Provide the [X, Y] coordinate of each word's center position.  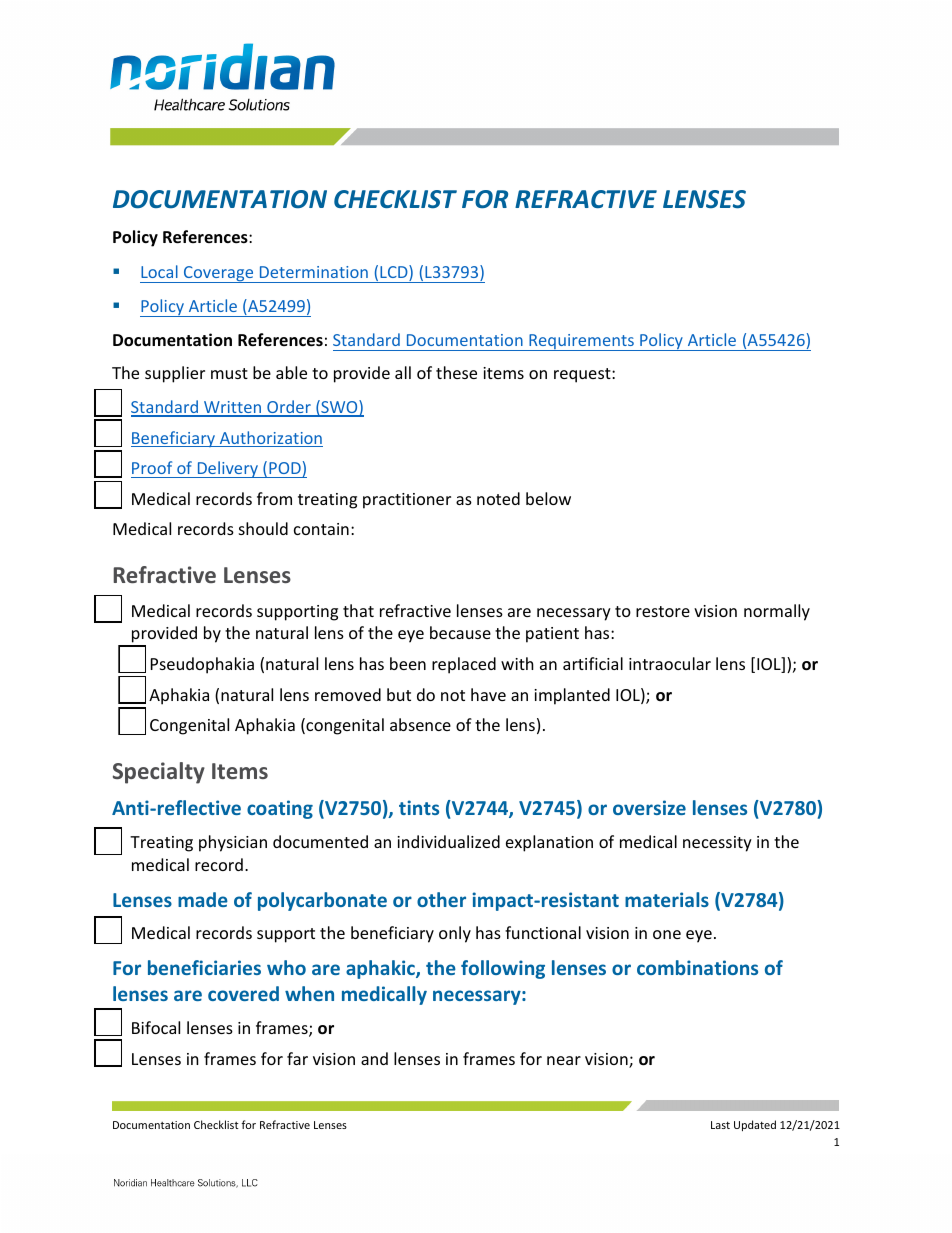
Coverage [219, 274]
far [297, 1058]
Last [720, 1125]
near [564, 1060]
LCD [395, 273]
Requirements [581, 342]
